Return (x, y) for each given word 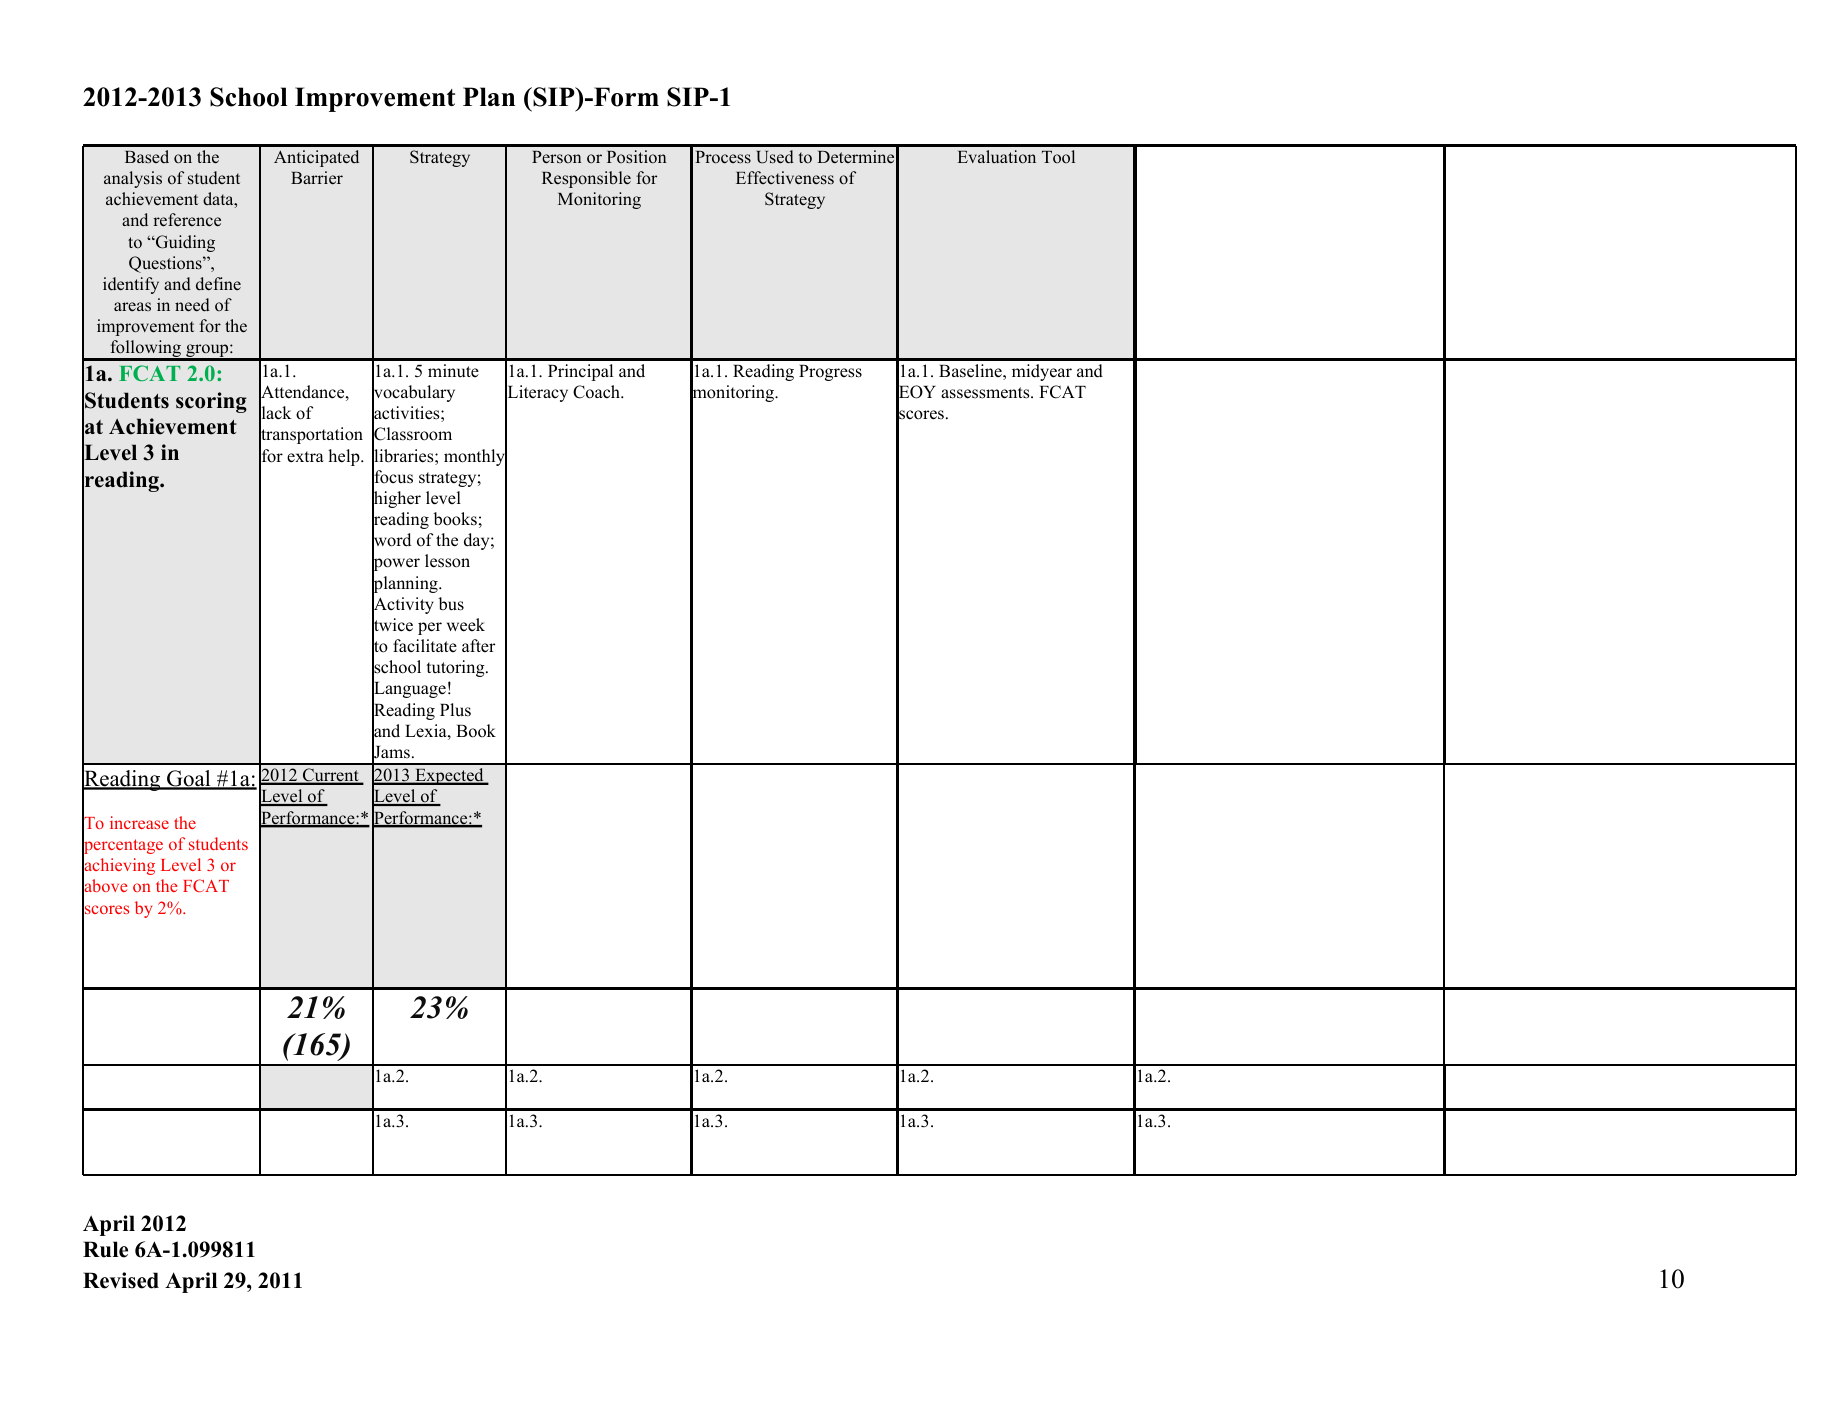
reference (187, 220)
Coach (598, 392)
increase (139, 822)
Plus (455, 710)
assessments (986, 393)
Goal (189, 779)
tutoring (456, 668)
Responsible (586, 179)
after (478, 645)
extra (305, 457)
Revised (121, 1280)
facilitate (425, 645)
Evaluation (997, 157)
